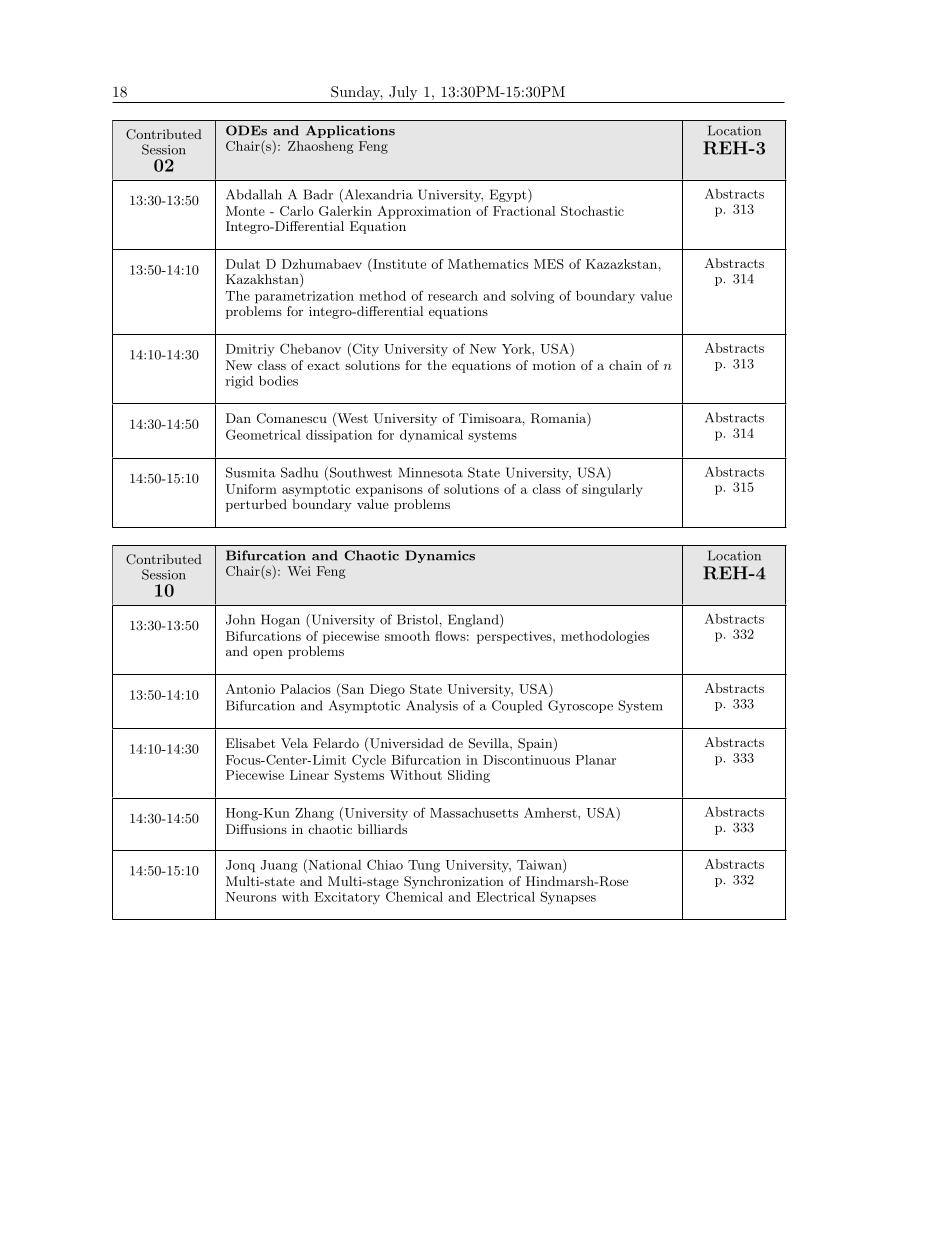 The width and height of the screenshot is (952, 1233). What do you see at coordinates (612, 490) in the screenshot?
I see `singularly` at bounding box center [612, 490].
